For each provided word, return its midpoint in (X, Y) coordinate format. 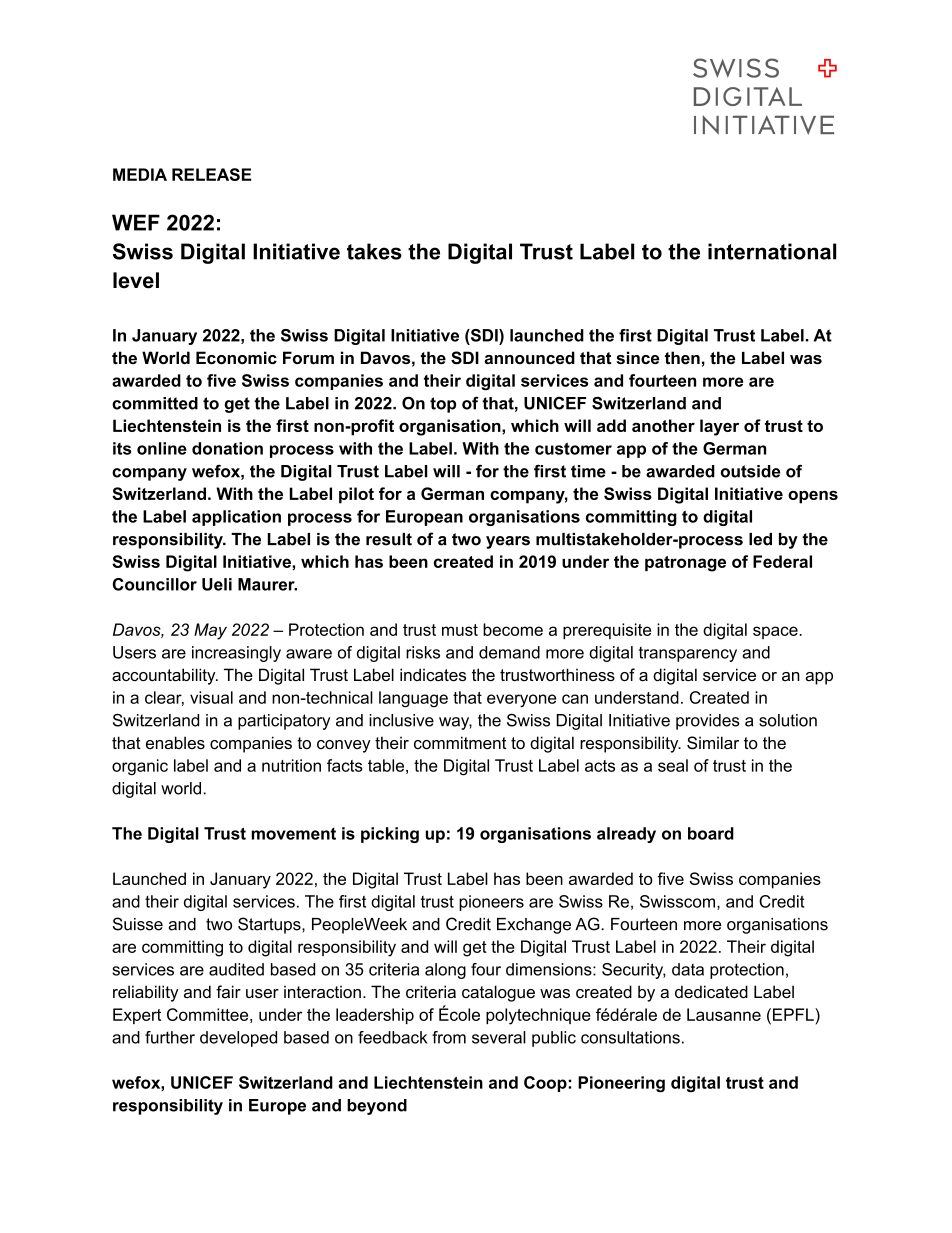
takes (374, 251)
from (449, 1037)
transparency (688, 654)
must (460, 630)
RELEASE (211, 174)
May (210, 631)
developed (238, 1039)
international (772, 251)
